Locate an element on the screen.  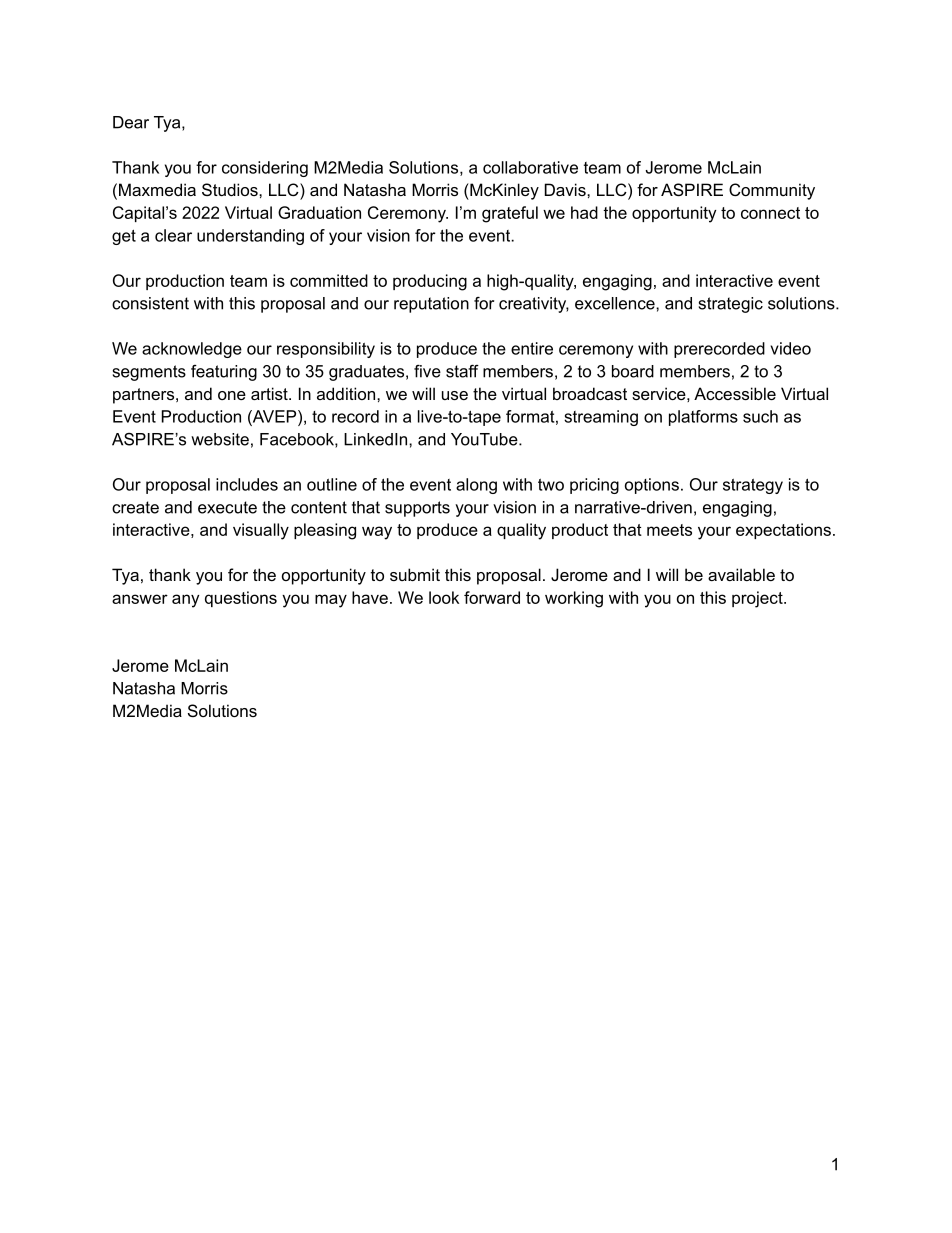
staff is located at coordinates (462, 371).
